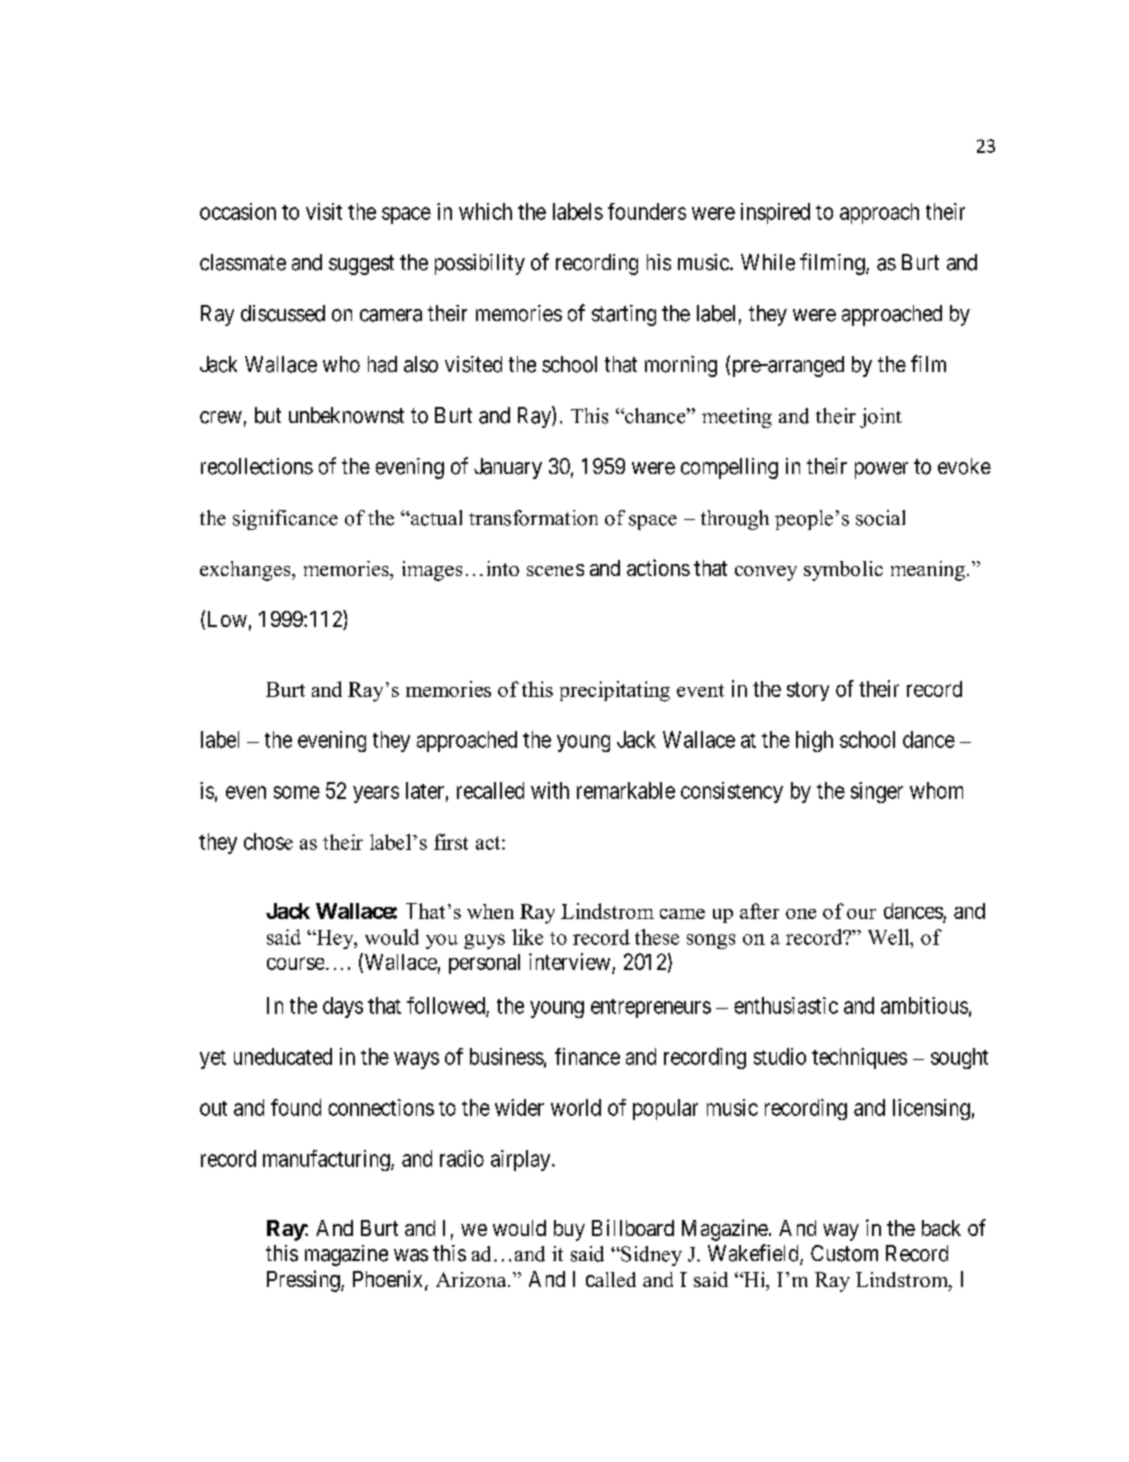  I want to click on starting, so click(624, 315).
